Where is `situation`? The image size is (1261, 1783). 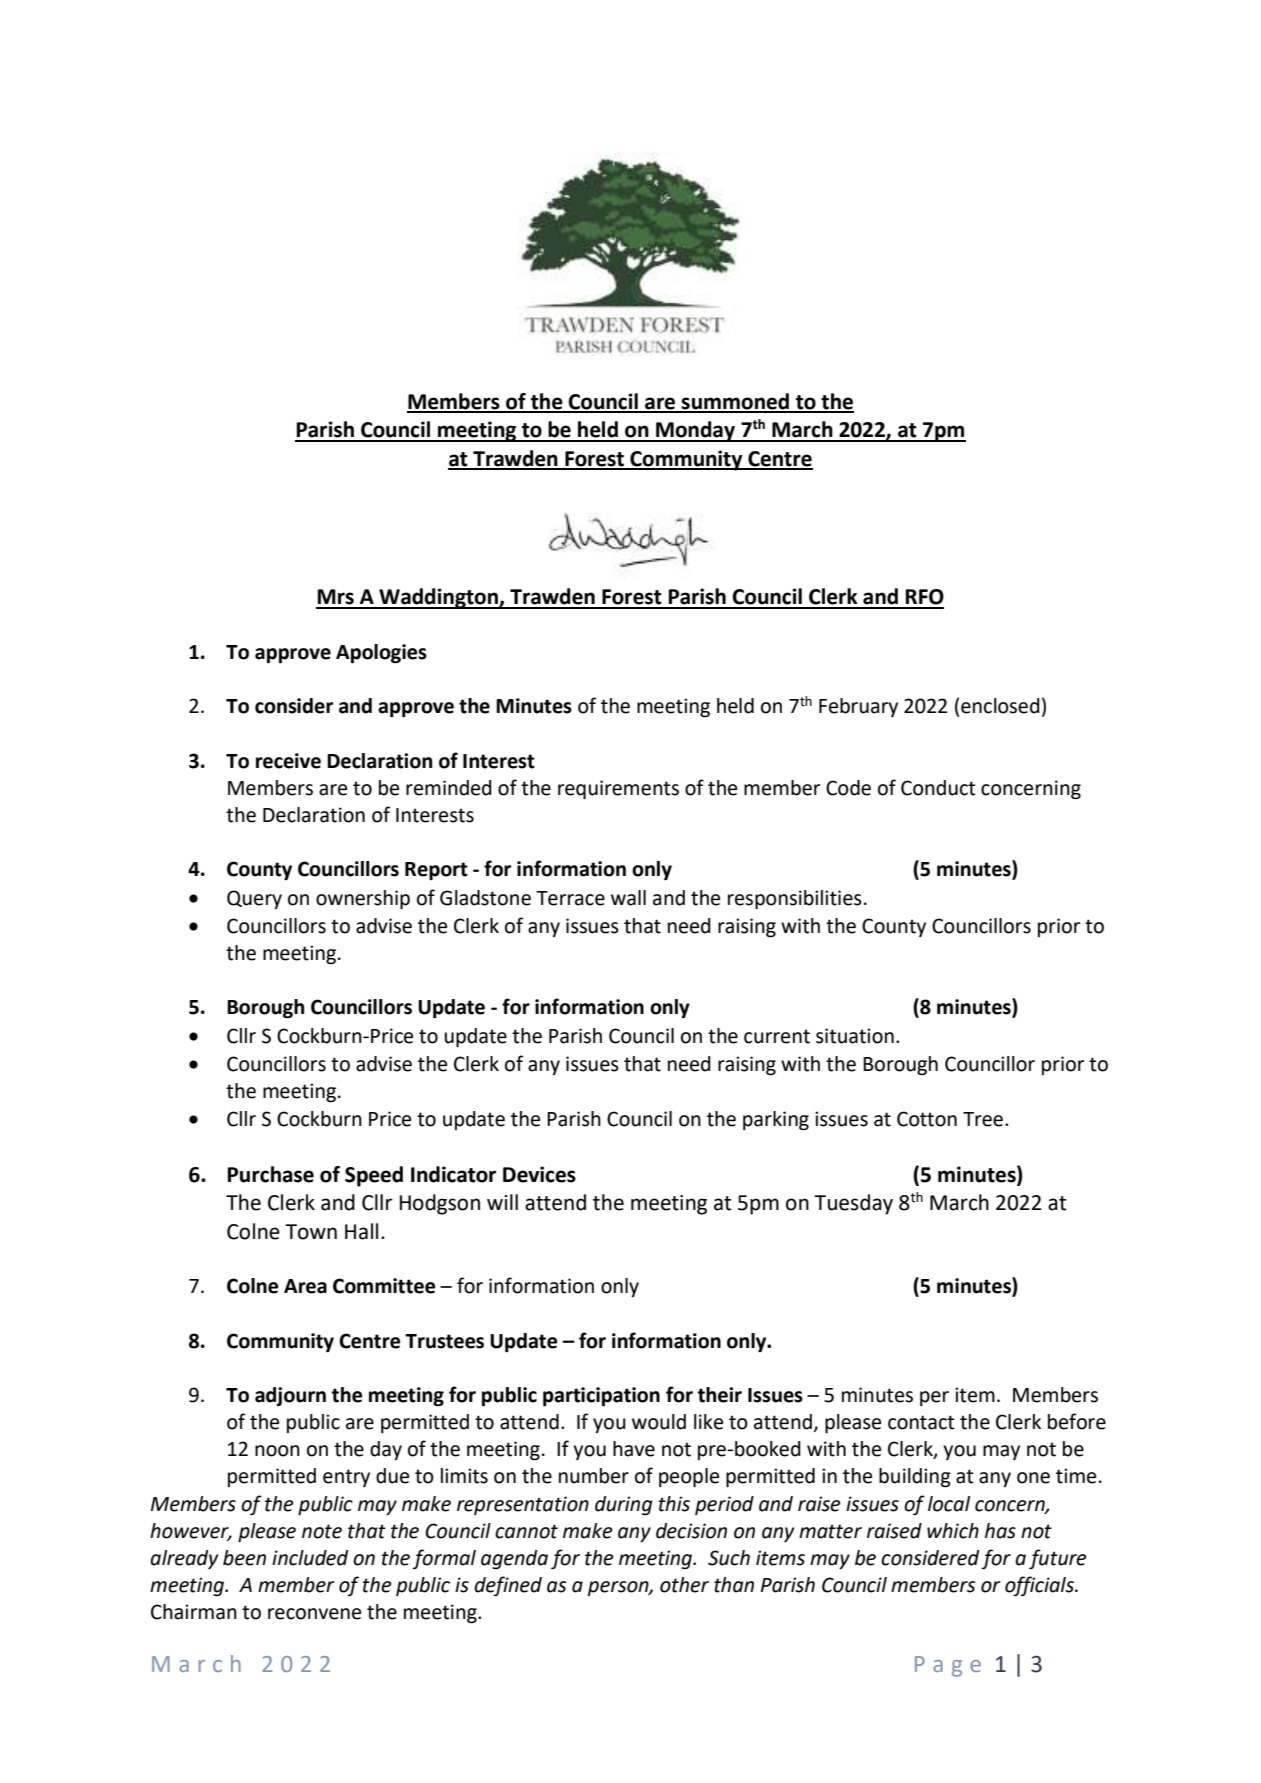 situation is located at coordinates (855, 1036).
